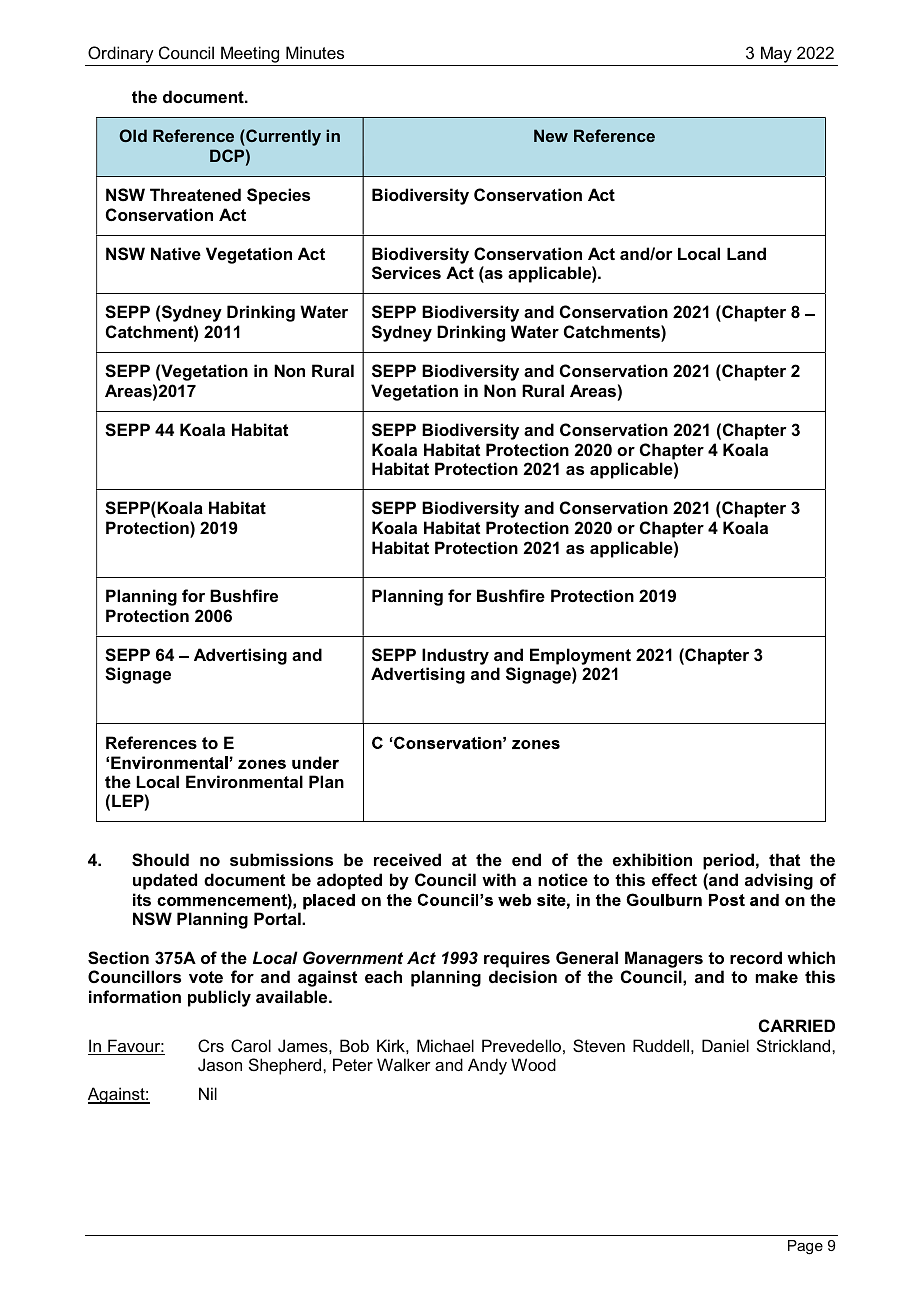 This document has width=924, height=1308. I want to click on New, so click(551, 135).
